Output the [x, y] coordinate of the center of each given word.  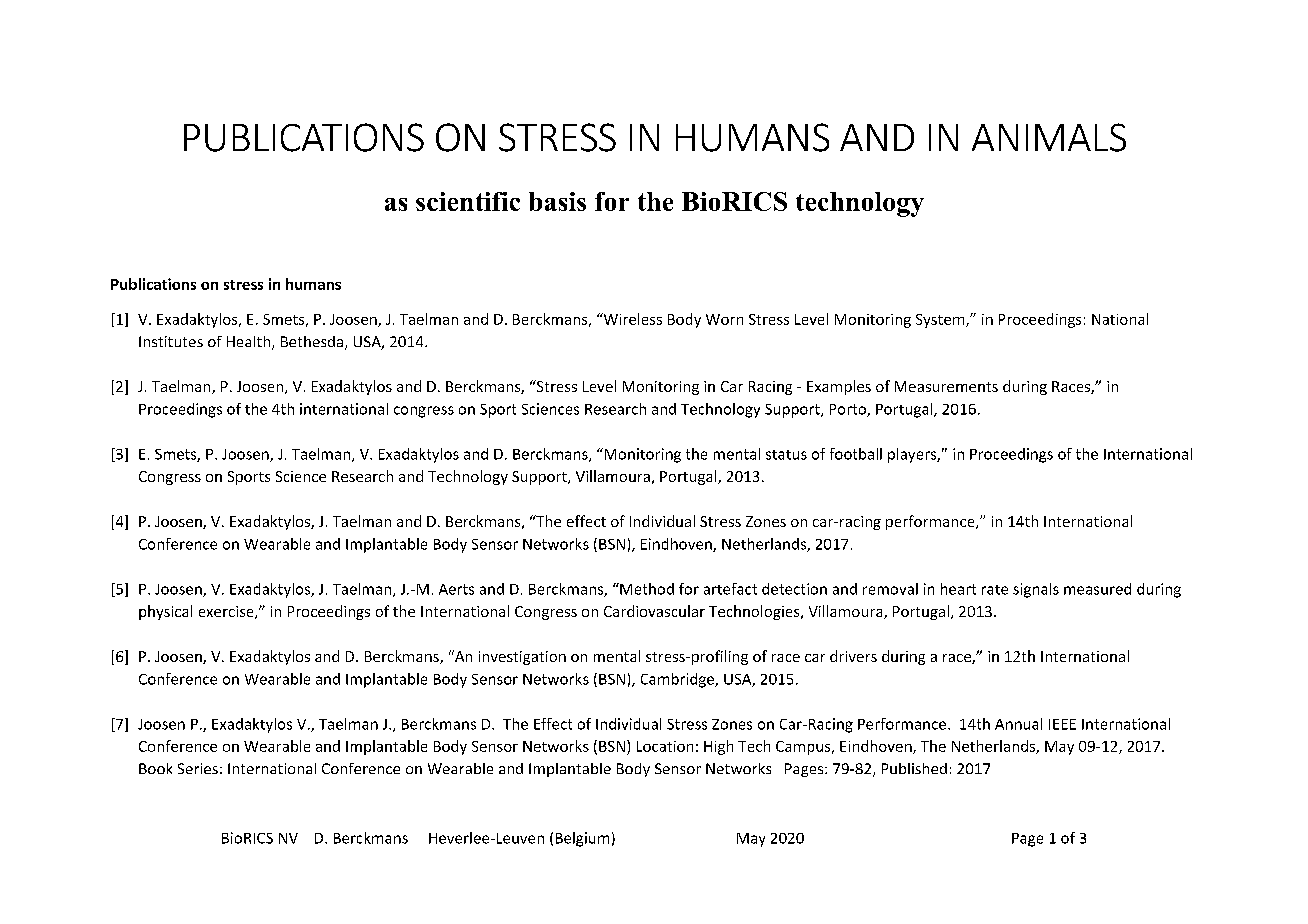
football [856, 454]
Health [250, 343]
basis [557, 201]
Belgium [582, 839]
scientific [468, 201]
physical [165, 612]
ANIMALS [1049, 137]
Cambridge [678, 680]
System [941, 321]
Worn [724, 319]
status [786, 455]
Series [198, 768]
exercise [227, 612]
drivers [853, 656]
